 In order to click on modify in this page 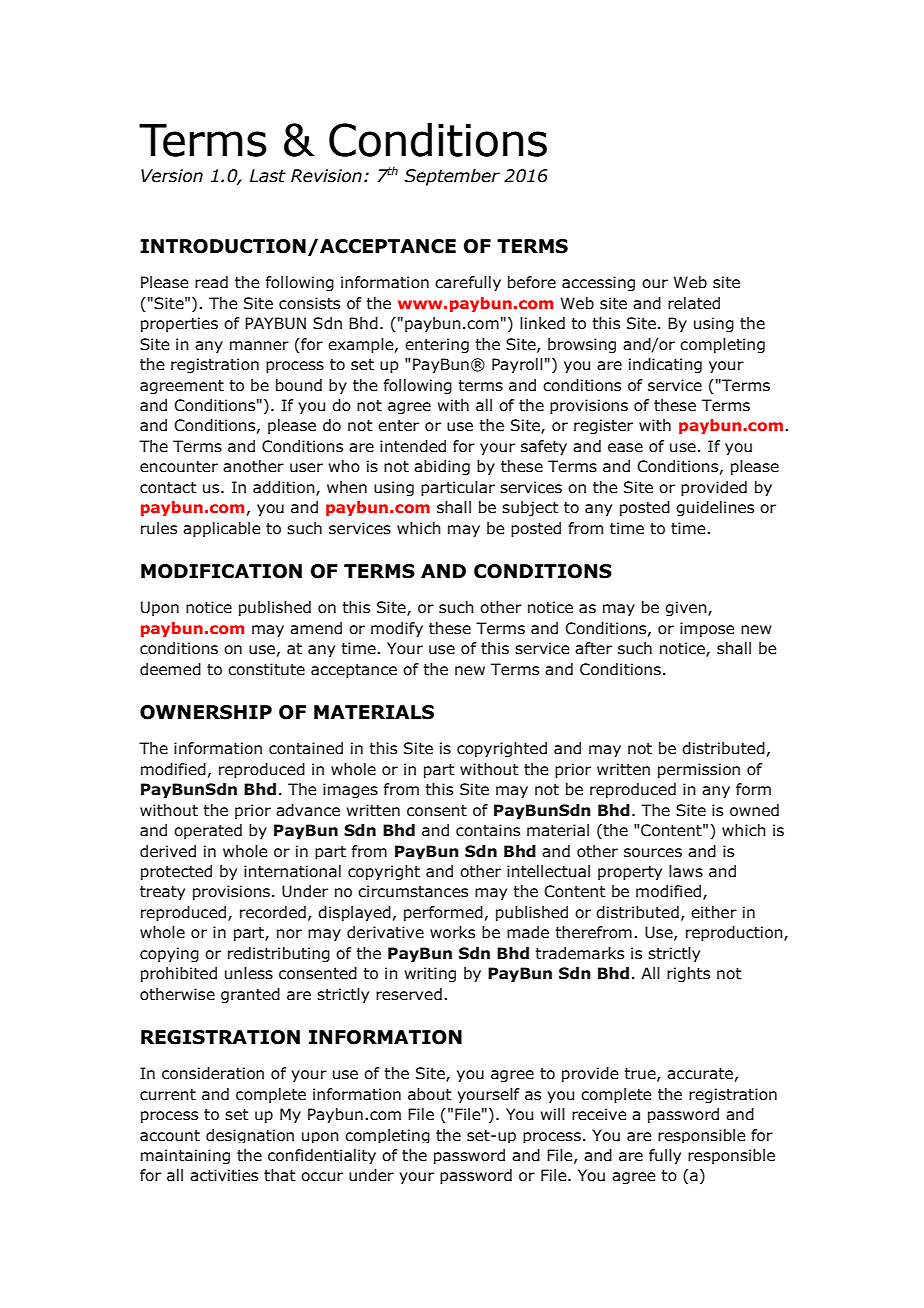, I will do `click(397, 629)`.
